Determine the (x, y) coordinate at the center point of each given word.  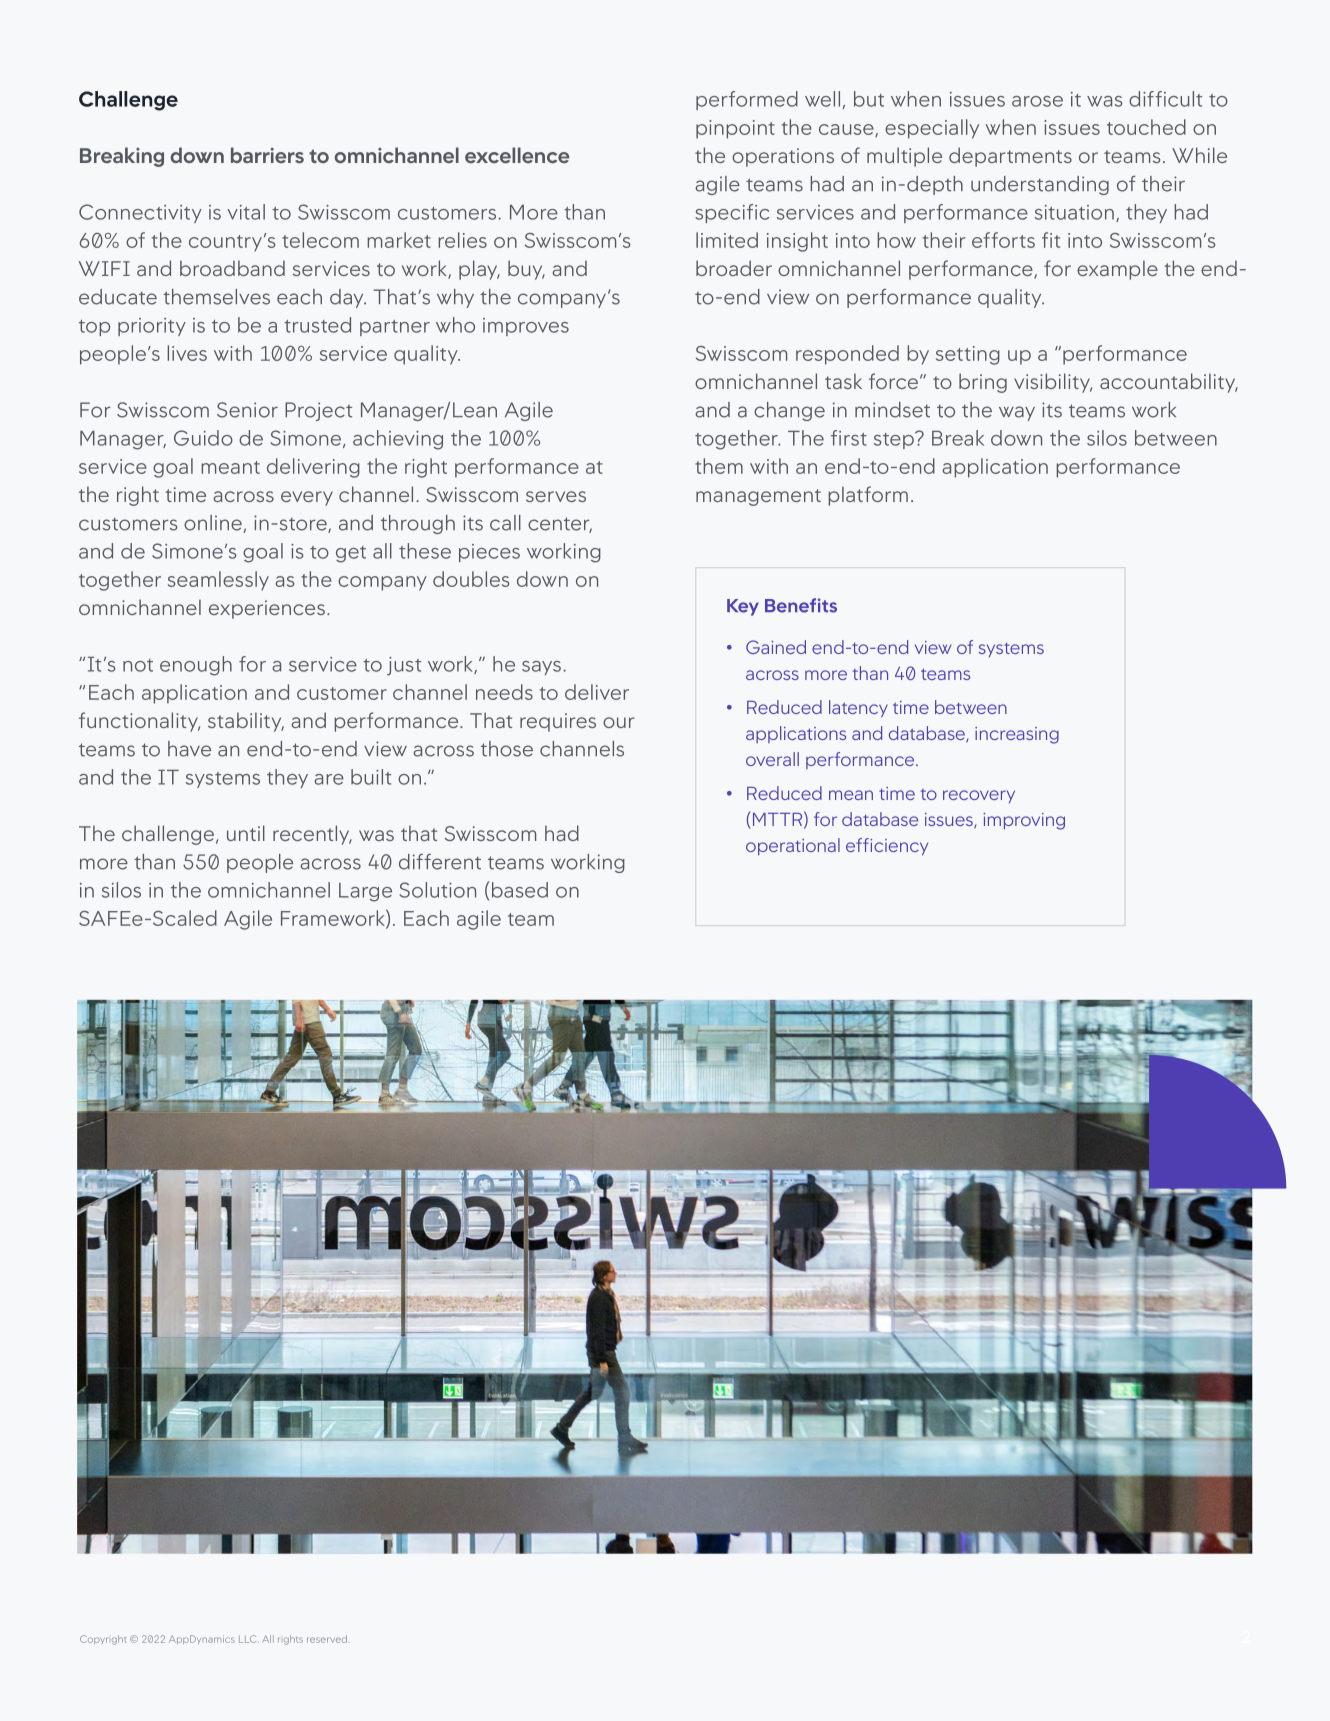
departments (1010, 157)
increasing (1017, 735)
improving (1024, 821)
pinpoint (735, 129)
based (520, 890)
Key (743, 607)
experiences (267, 609)
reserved (327, 1639)
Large (365, 892)
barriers (267, 155)
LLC (249, 1639)
